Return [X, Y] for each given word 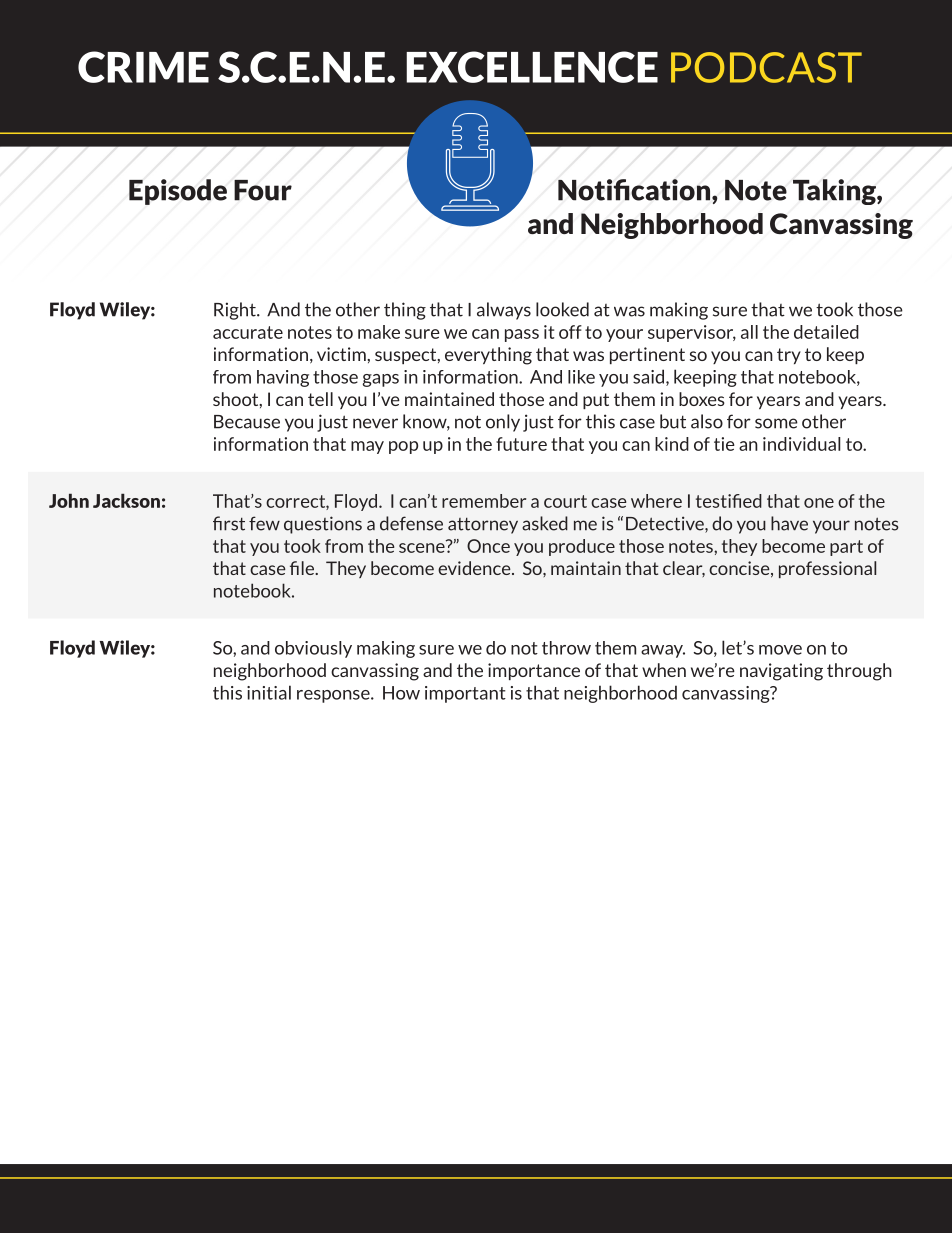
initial [269, 692]
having [283, 378]
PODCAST [766, 67]
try [789, 356]
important [465, 694]
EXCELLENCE [532, 67]
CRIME [143, 67]
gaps [380, 380]
